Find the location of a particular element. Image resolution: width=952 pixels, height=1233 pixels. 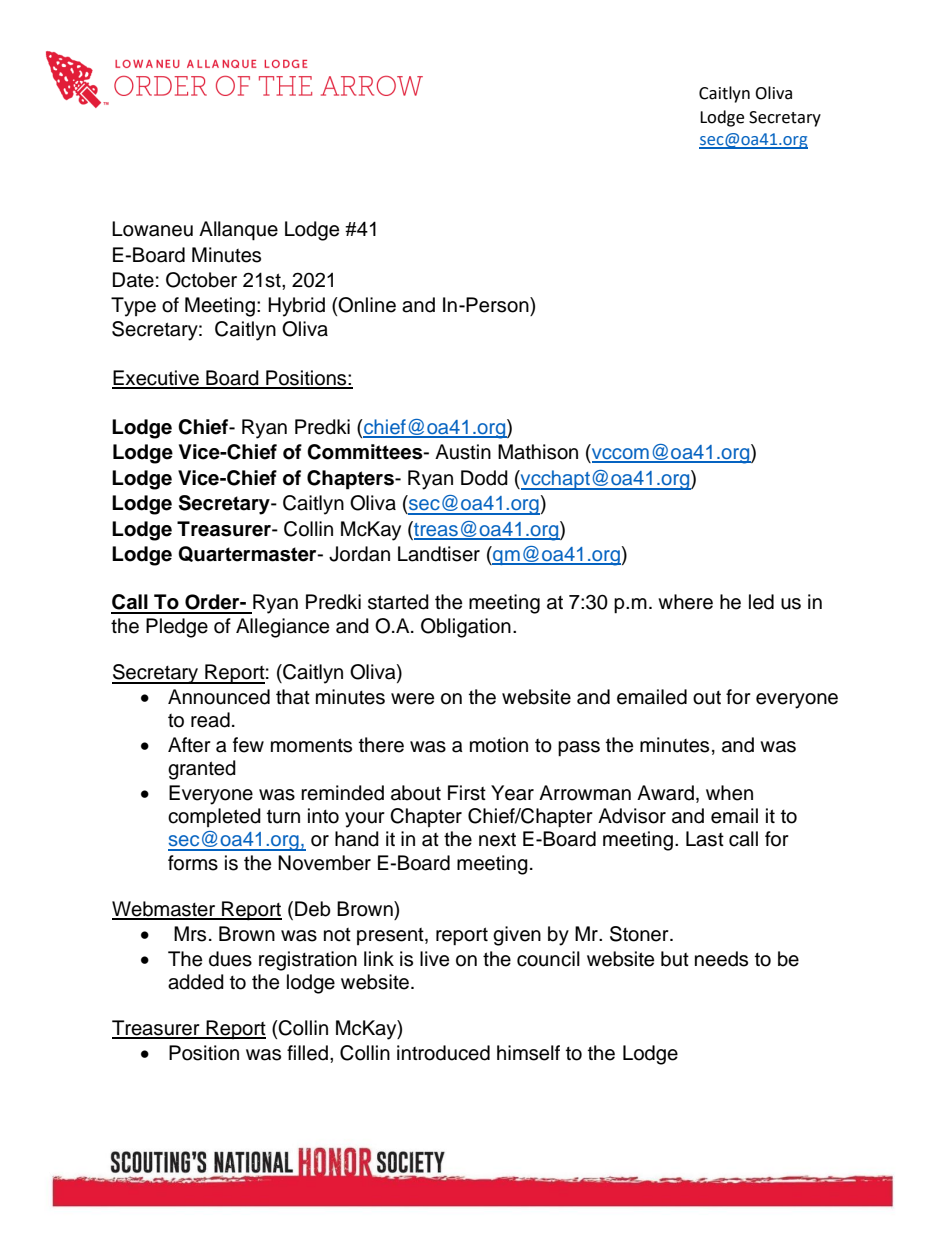

but is located at coordinates (675, 959).
